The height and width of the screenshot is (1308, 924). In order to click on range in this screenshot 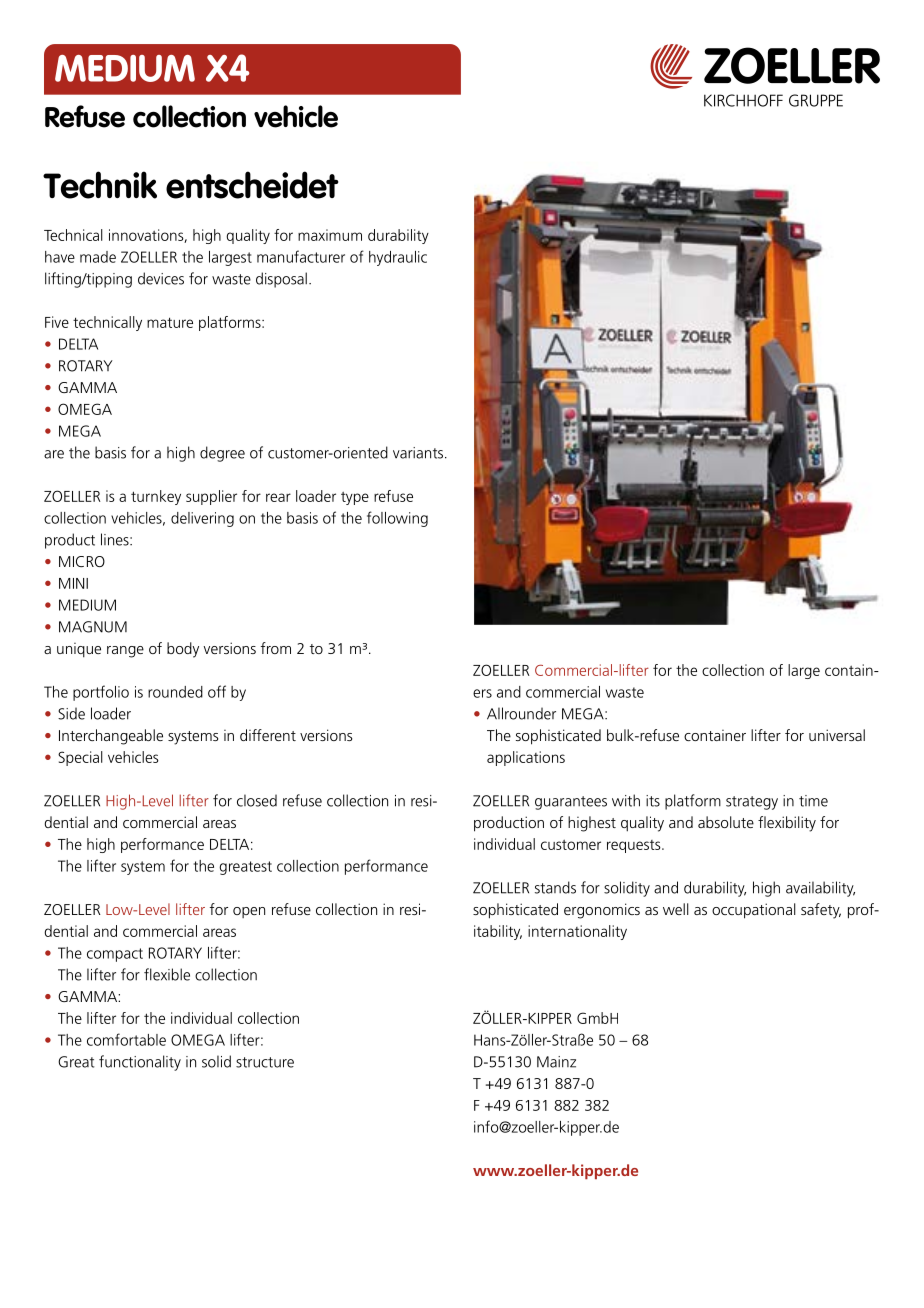, I will do `click(125, 652)`.
